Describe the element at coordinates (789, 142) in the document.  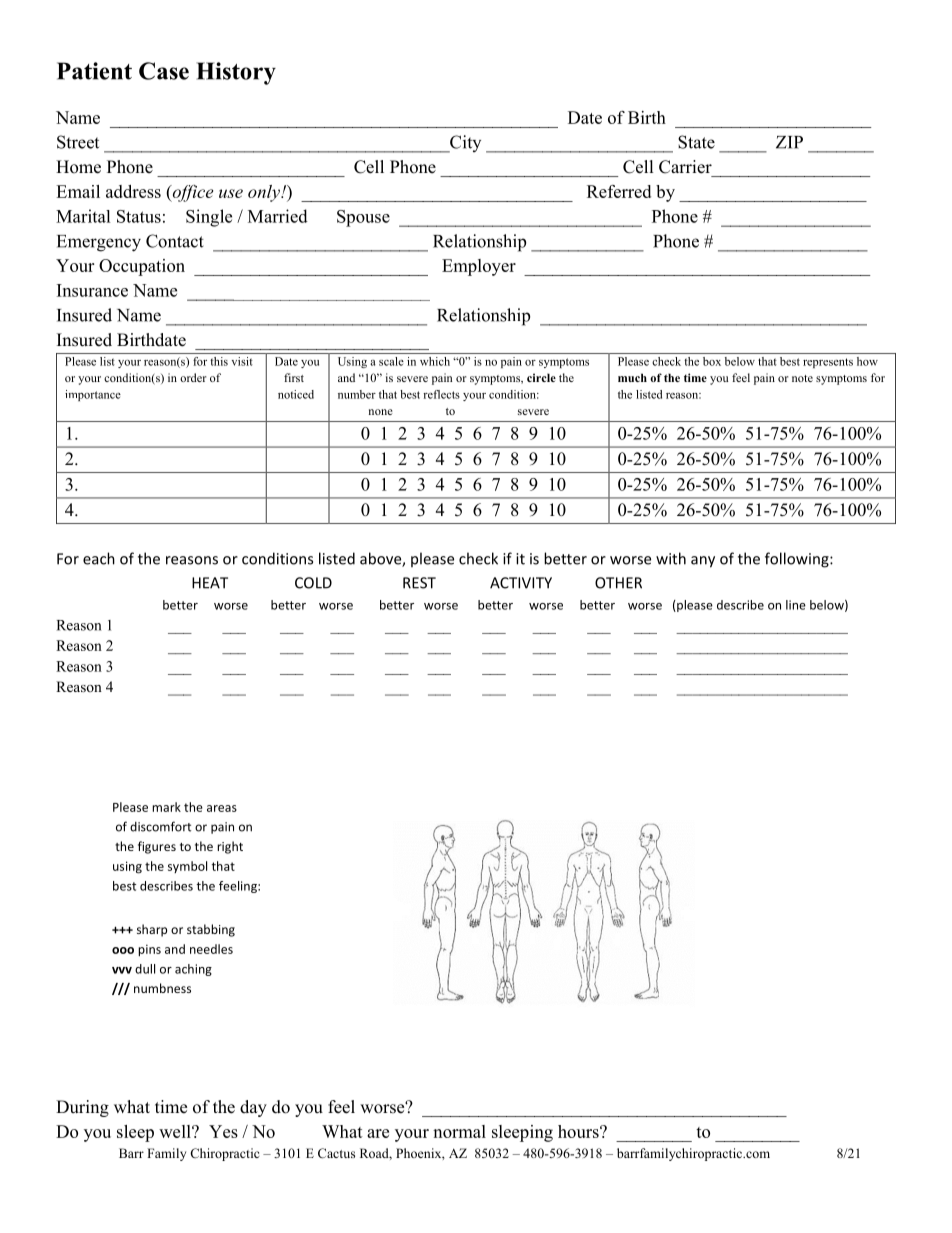
I see `ZIP` at that location.
